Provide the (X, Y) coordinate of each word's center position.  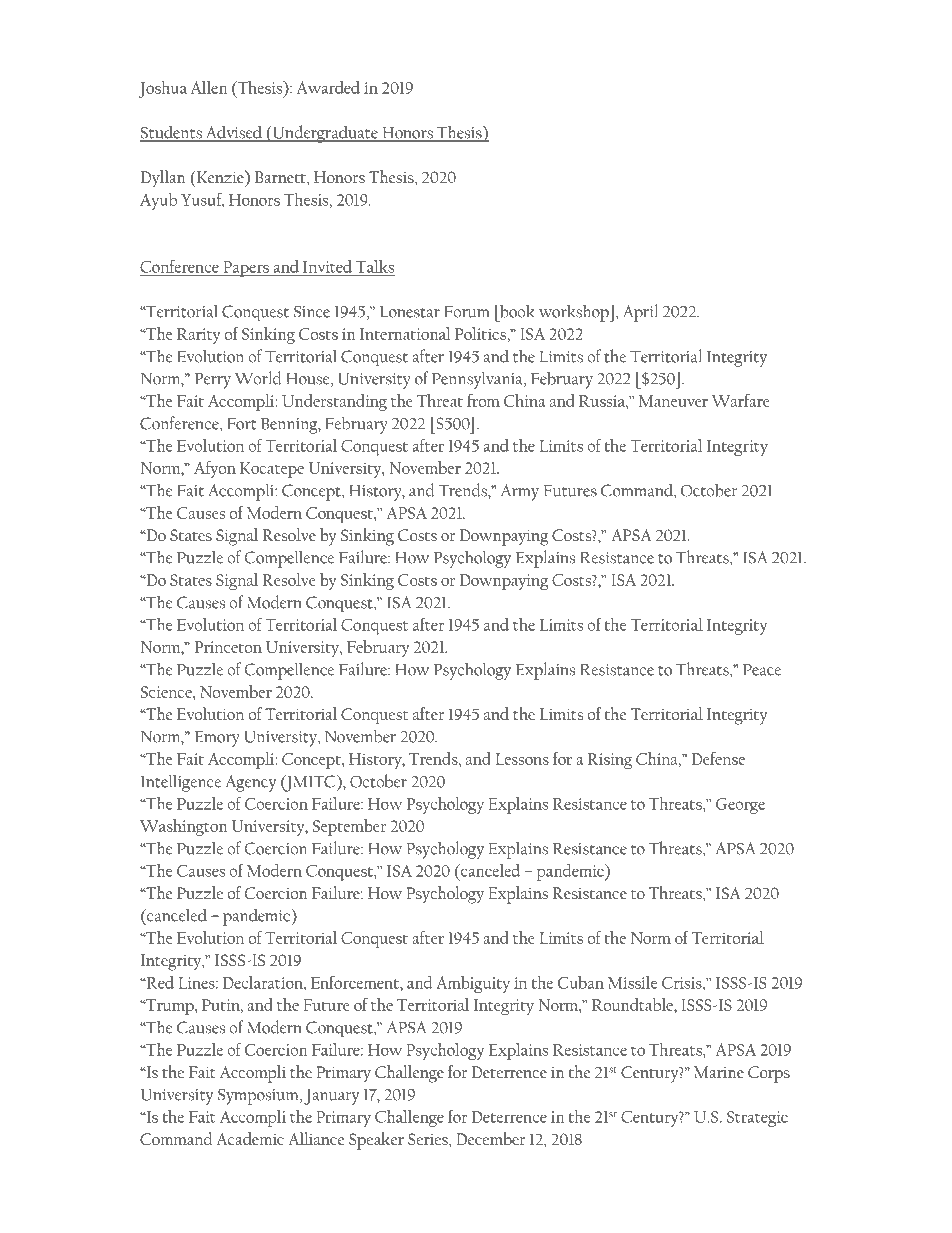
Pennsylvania (478, 380)
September (349, 827)
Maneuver (673, 401)
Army (520, 492)
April (640, 313)
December (491, 1138)
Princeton (228, 647)
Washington (184, 827)
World (258, 378)
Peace (762, 670)
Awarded (328, 87)
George (740, 806)
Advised (233, 133)
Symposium (259, 1097)
